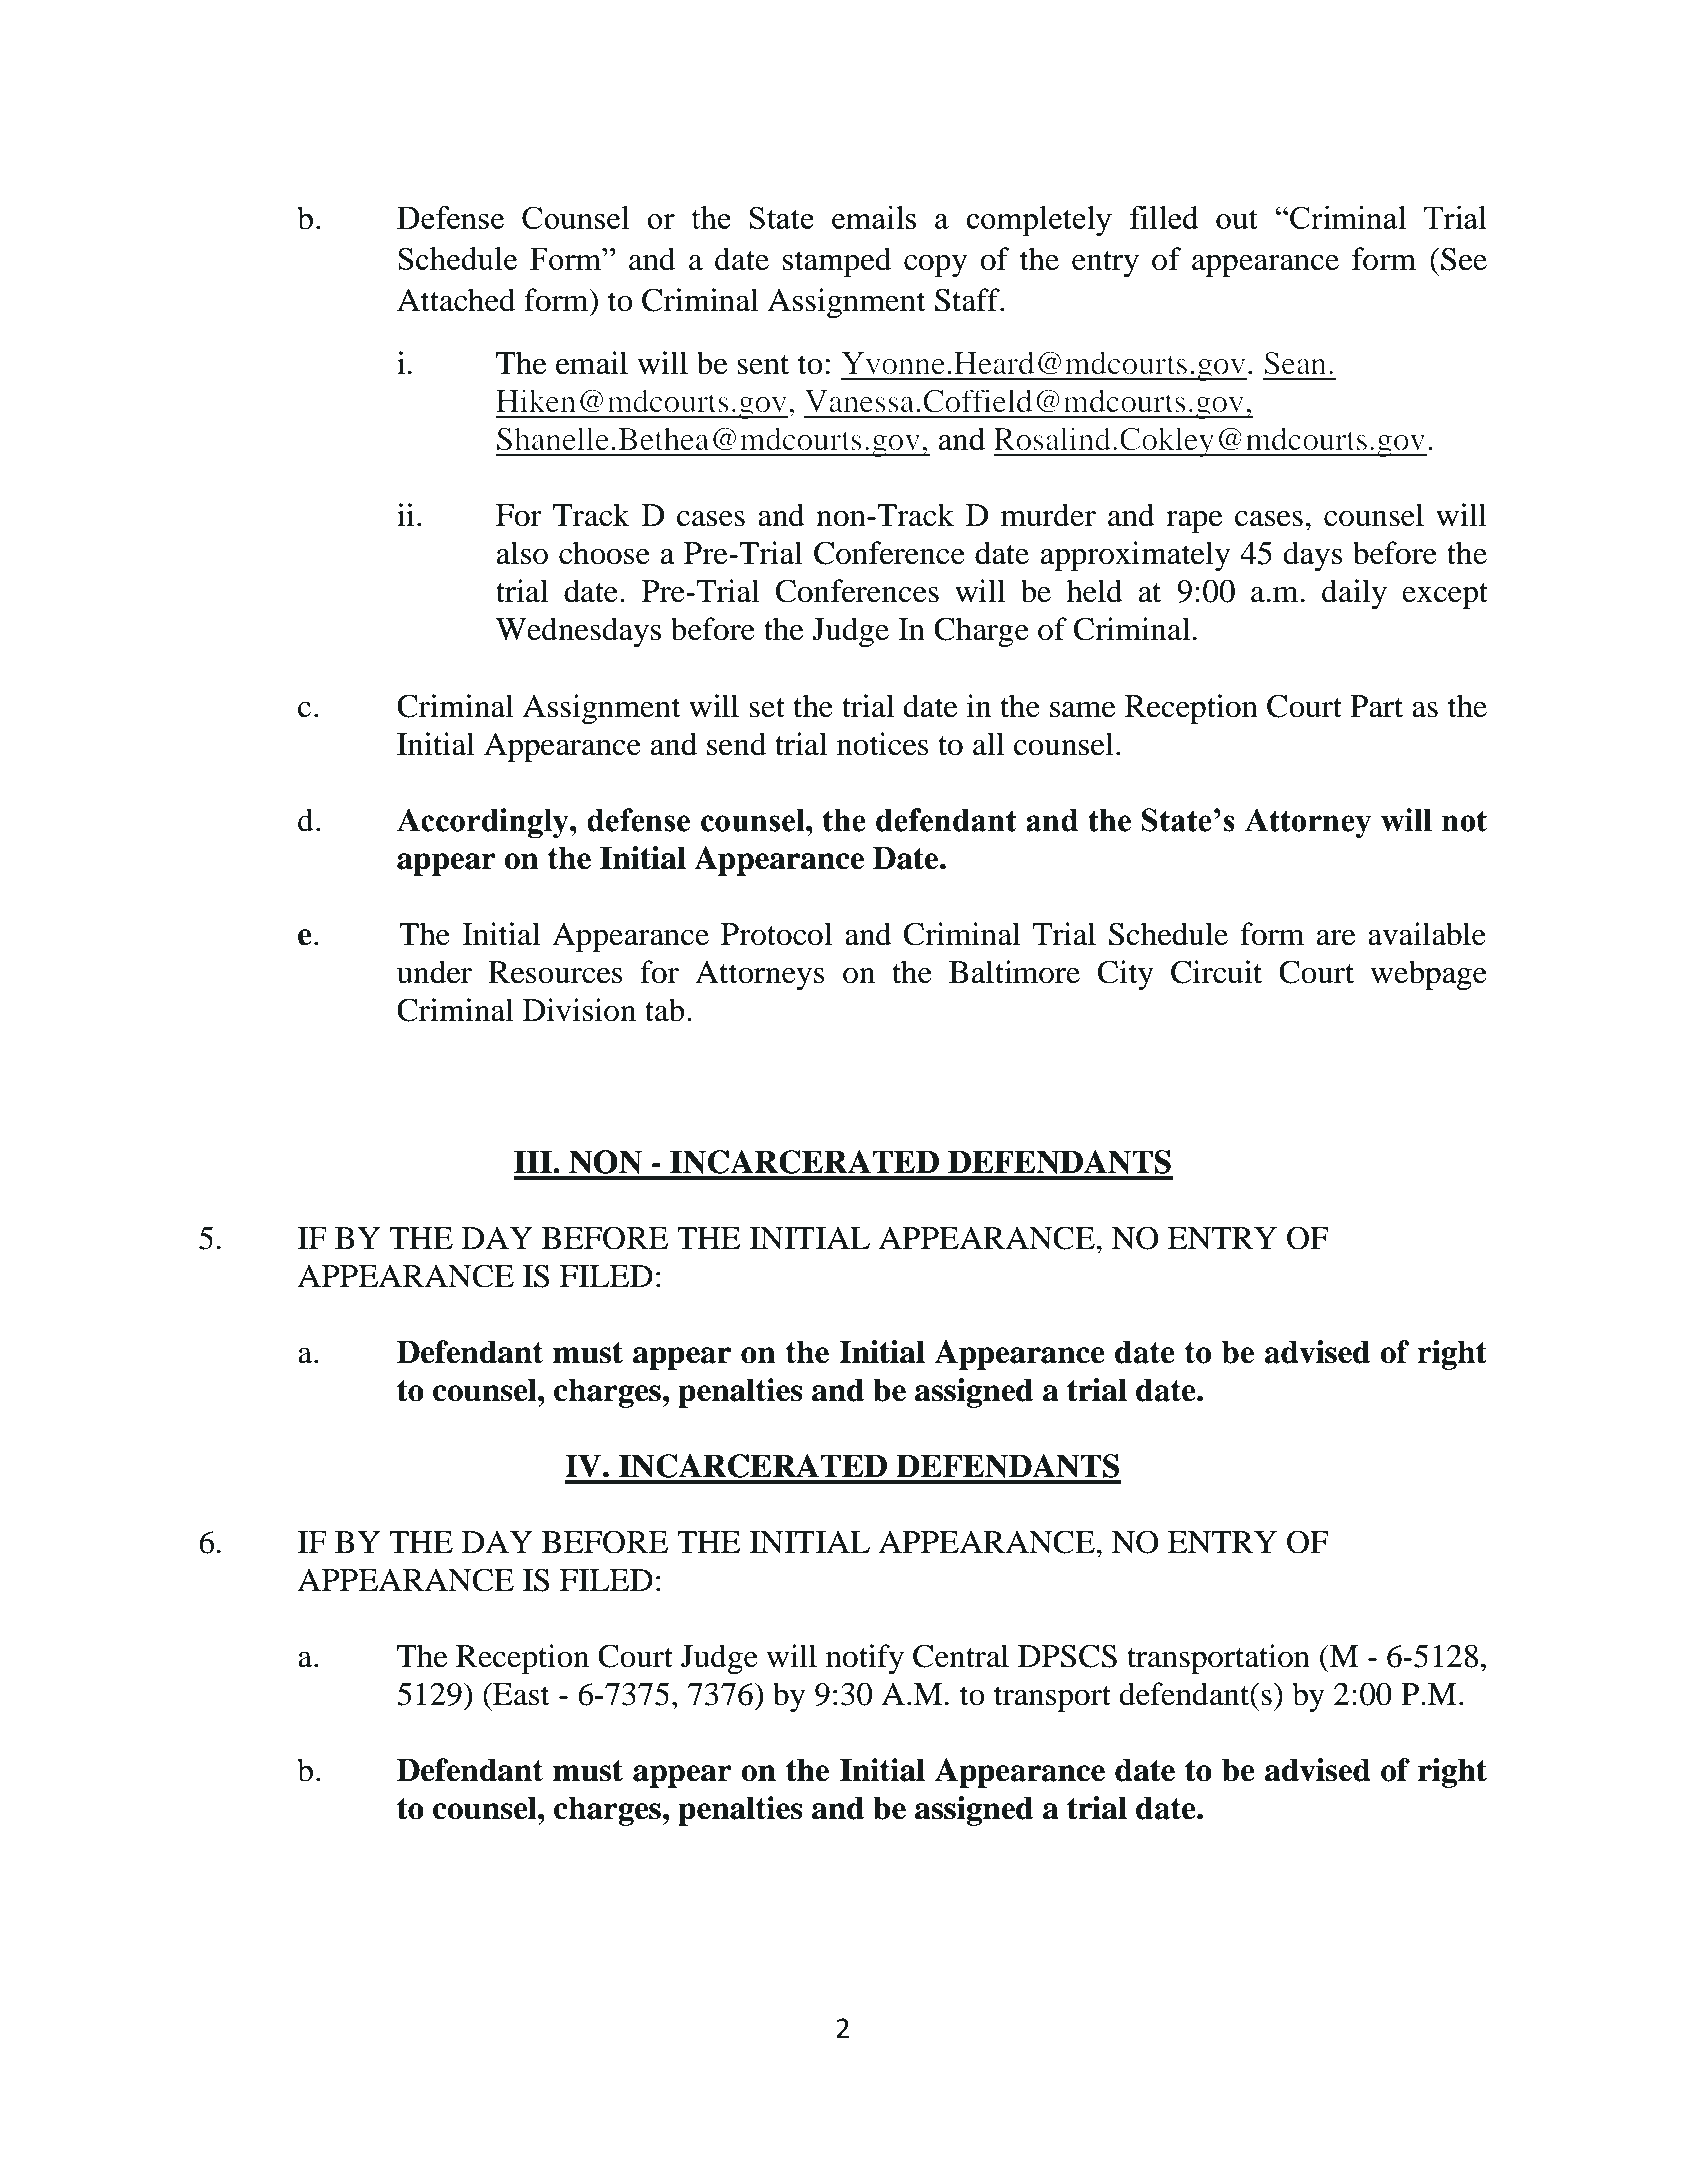  What do you see at coordinates (1237, 219) in the screenshot?
I see `out` at bounding box center [1237, 219].
